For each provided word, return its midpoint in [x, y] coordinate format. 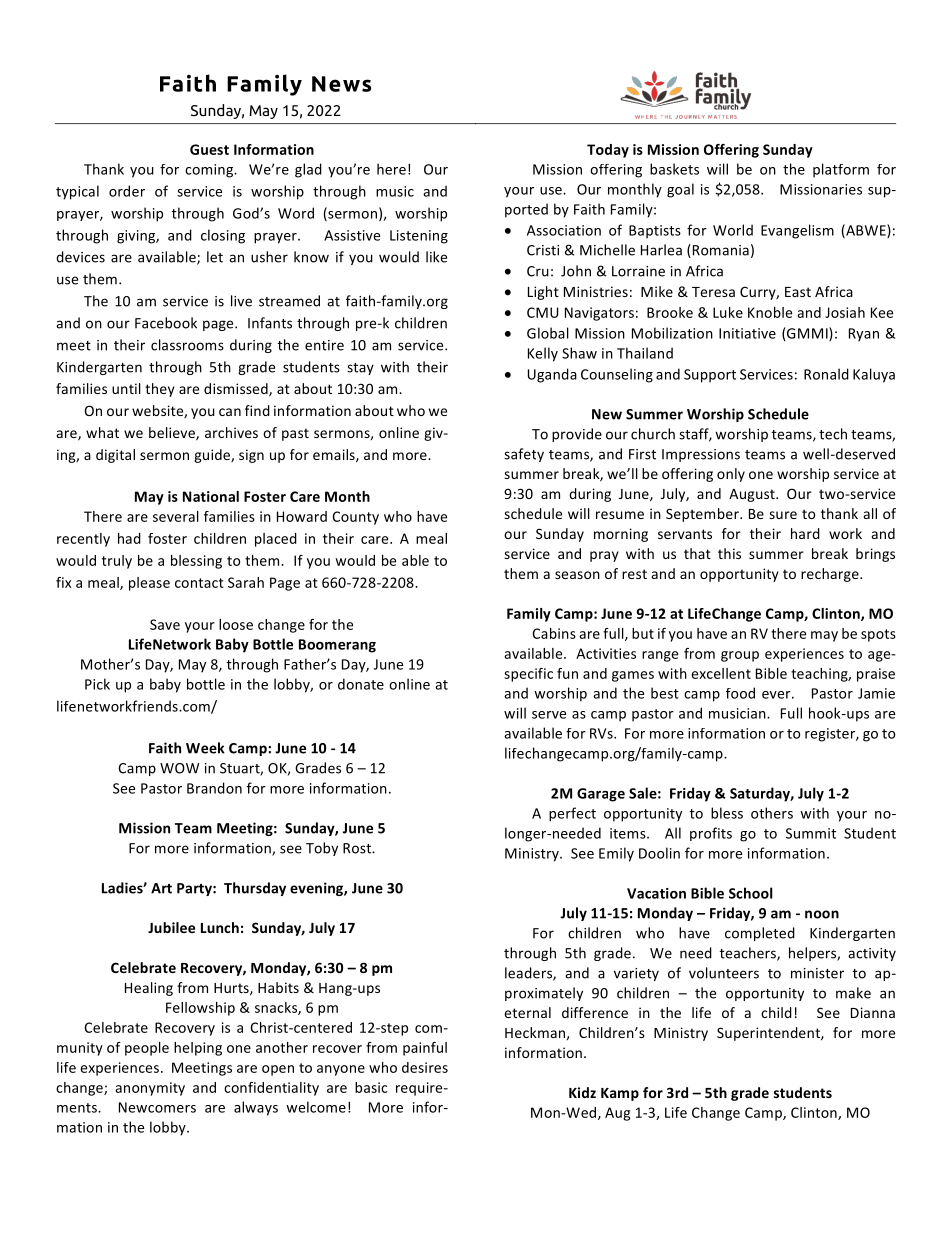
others [772, 813]
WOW [179, 768]
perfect [572, 814]
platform [841, 170]
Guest [209, 149]
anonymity [150, 1089]
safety [524, 455]
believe [173, 434]
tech [833, 434]
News [341, 84]
